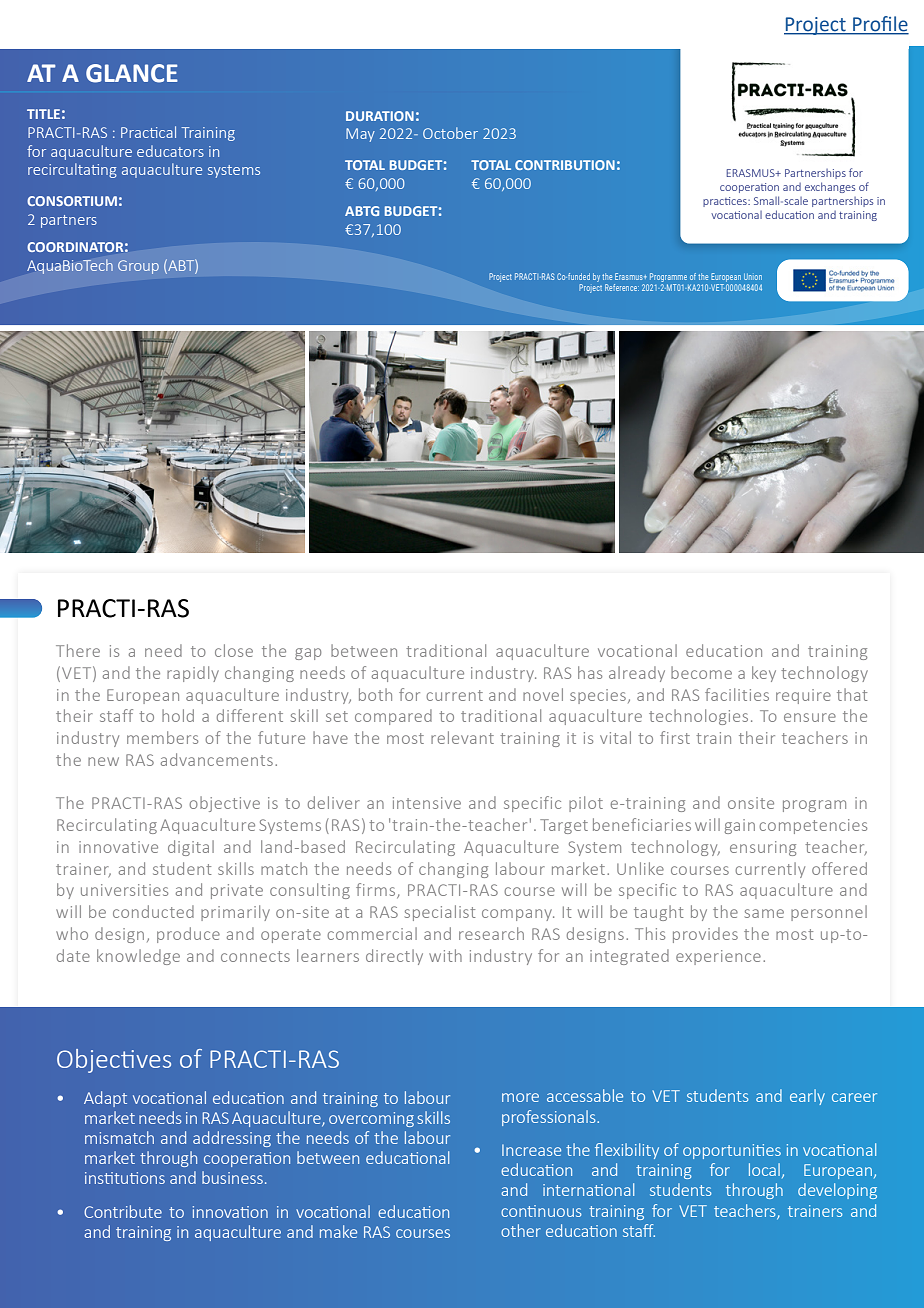 The image size is (924, 1308). Describe the element at coordinates (132, 73) in the screenshot. I see `GLANCE` at that location.
